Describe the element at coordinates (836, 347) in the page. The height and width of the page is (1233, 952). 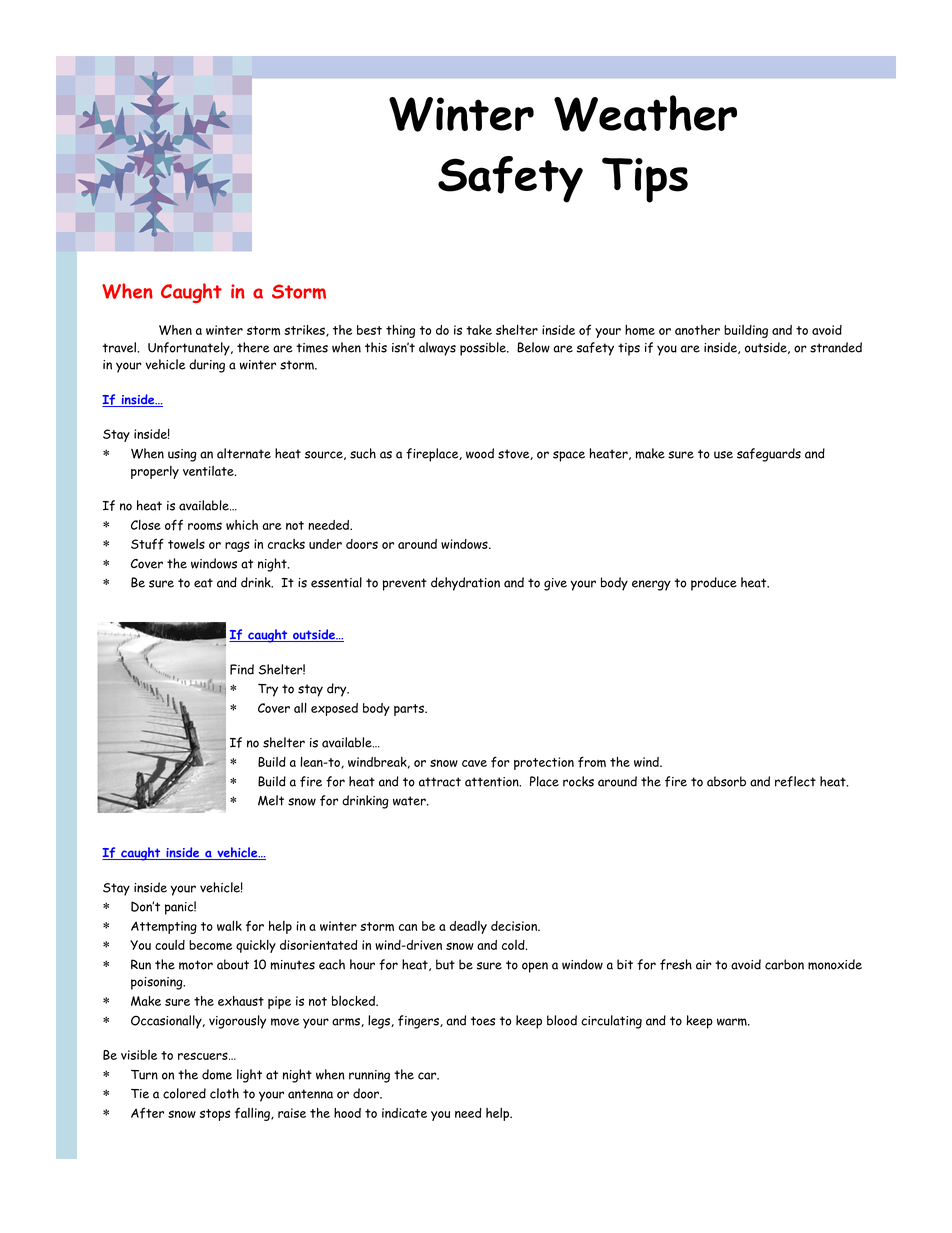
I see `stranded` at that location.
